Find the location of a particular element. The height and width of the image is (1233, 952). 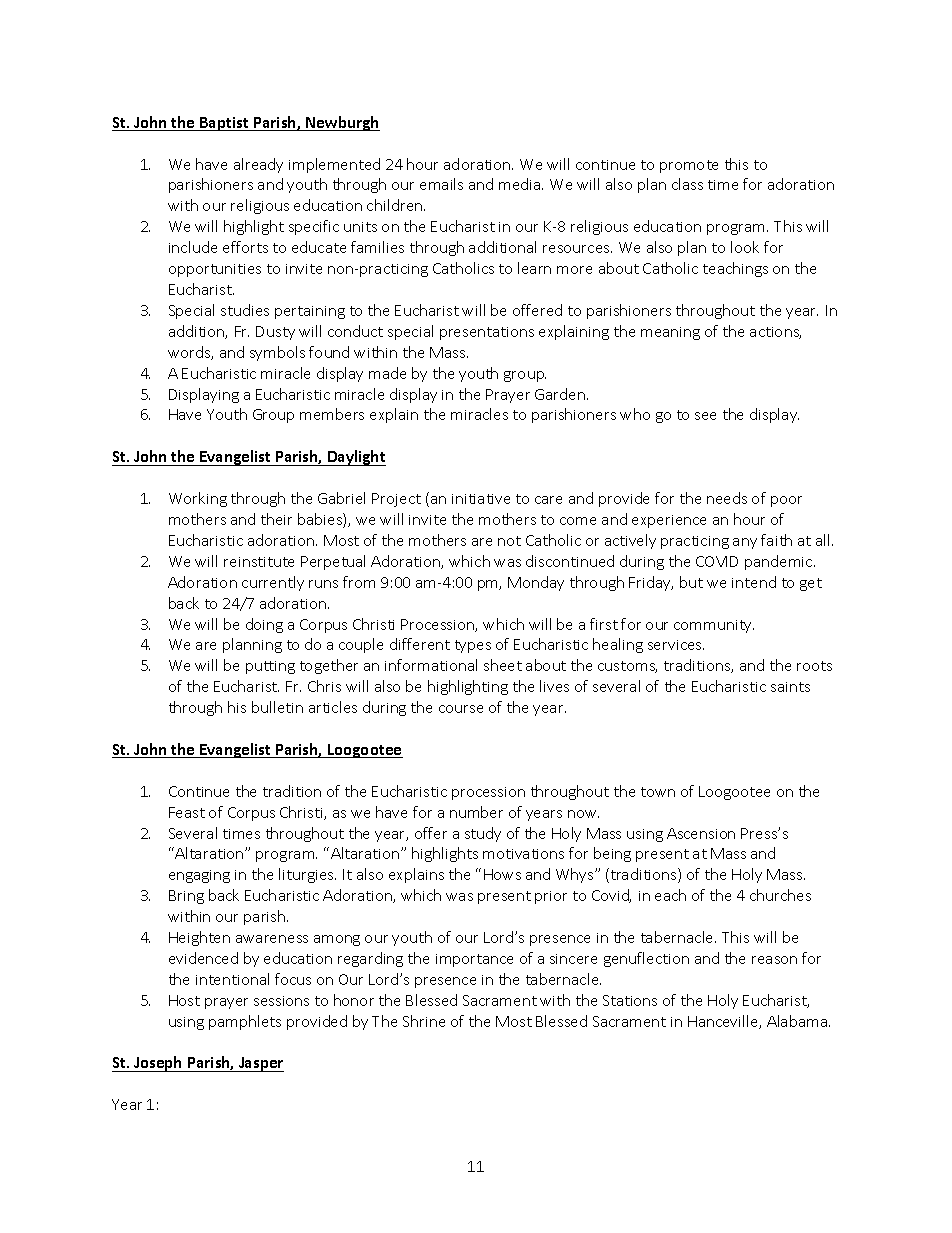

saints is located at coordinates (790, 687).
